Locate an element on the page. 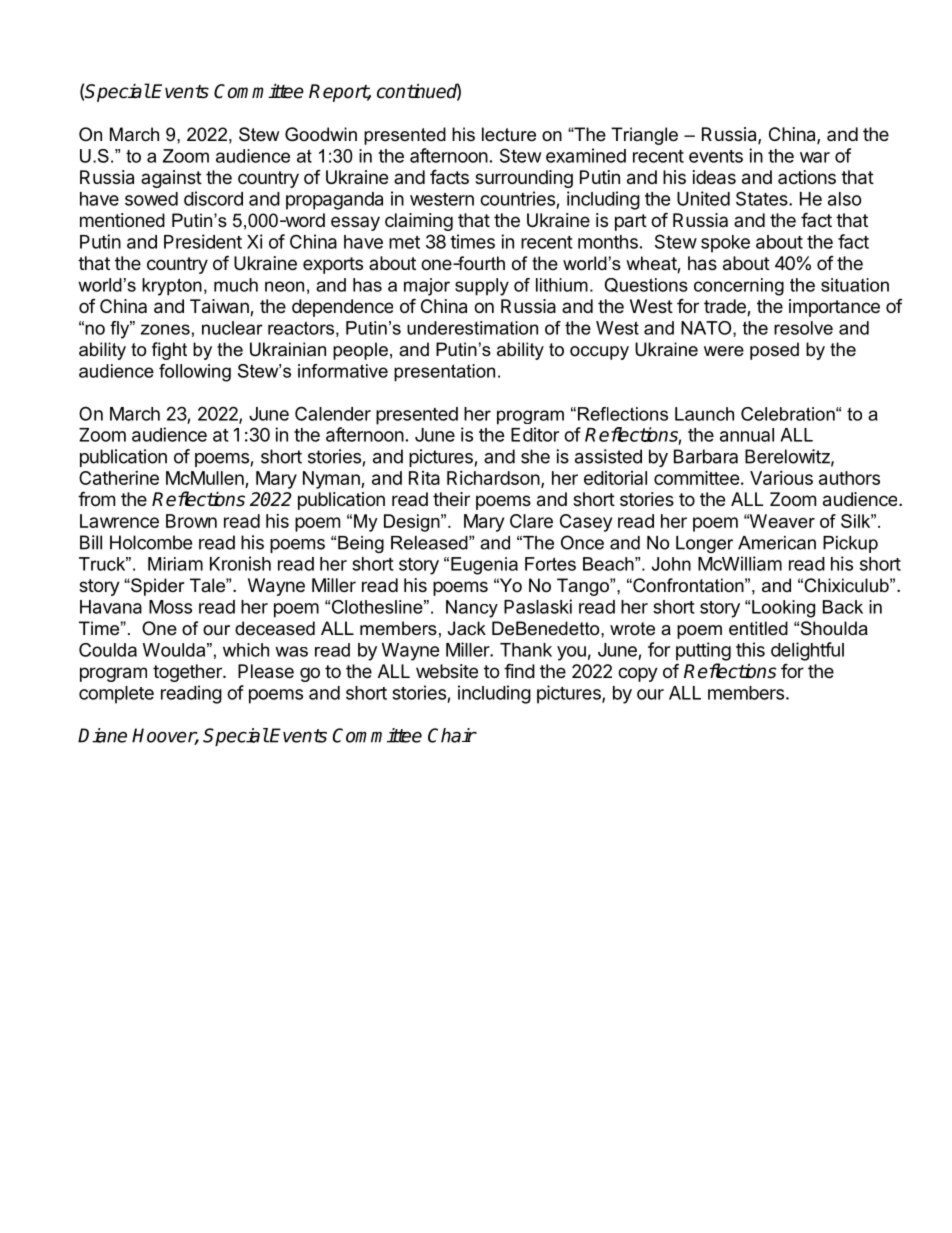  Catherine is located at coordinates (119, 478).
